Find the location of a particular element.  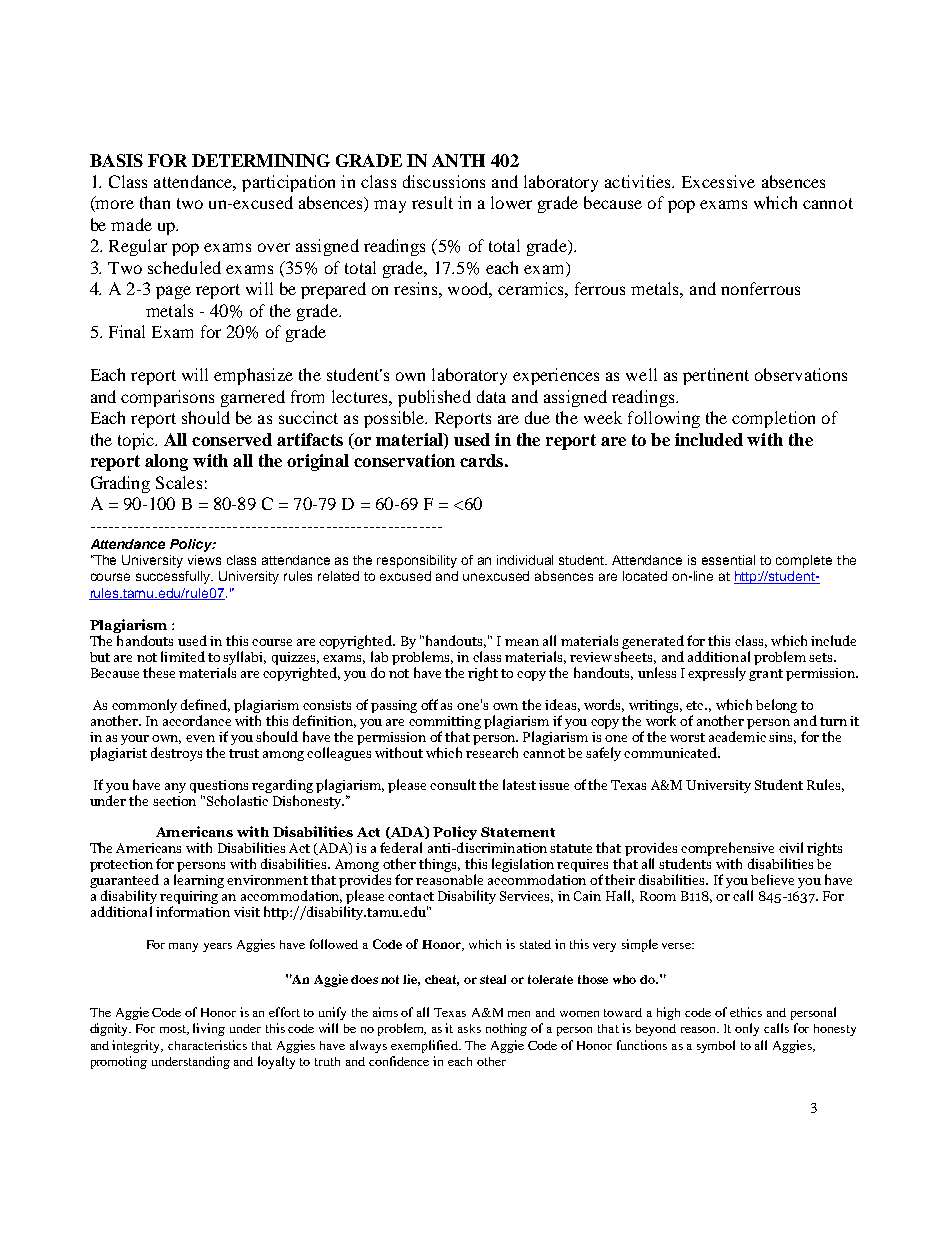

destroys is located at coordinates (176, 754).
